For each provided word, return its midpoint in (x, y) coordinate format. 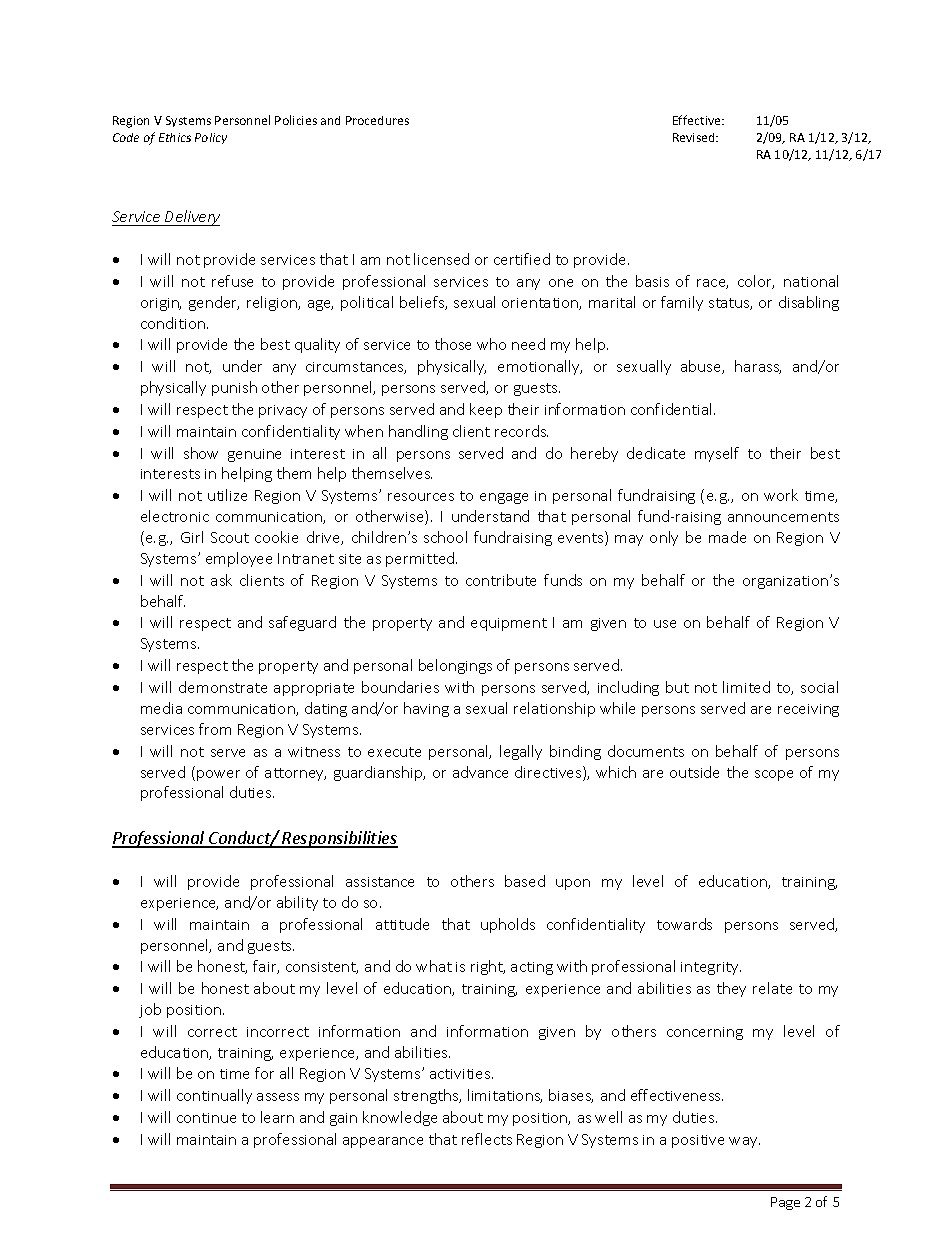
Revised (695, 137)
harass (758, 367)
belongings (455, 666)
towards (684, 924)
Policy (211, 138)
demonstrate (223, 687)
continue (206, 1118)
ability (297, 903)
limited (746, 687)
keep (486, 410)
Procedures (377, 120)
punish (234, 388)
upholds (508, 925)
